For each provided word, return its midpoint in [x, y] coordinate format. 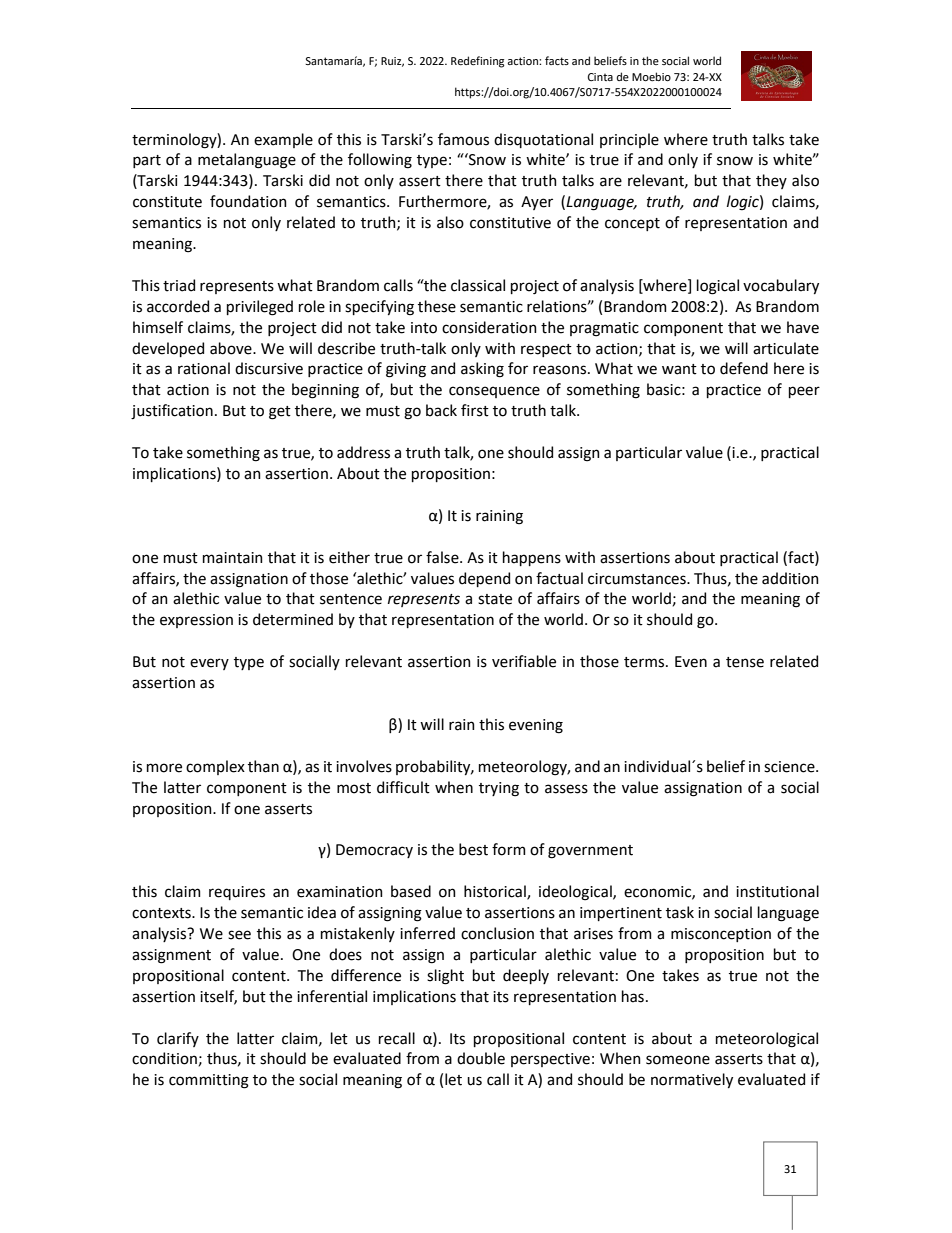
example [283, 140]
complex [215, 767]
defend [744, 368]
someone [678, 1060]
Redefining [477, 62]
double [481, 1058]
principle [629, 140]
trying [499, 789]
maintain [233, 558]
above [232, 348]
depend [484, 579]
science [790, 767]
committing [209, 1081]
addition [790, 578]
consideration [489, 327]
